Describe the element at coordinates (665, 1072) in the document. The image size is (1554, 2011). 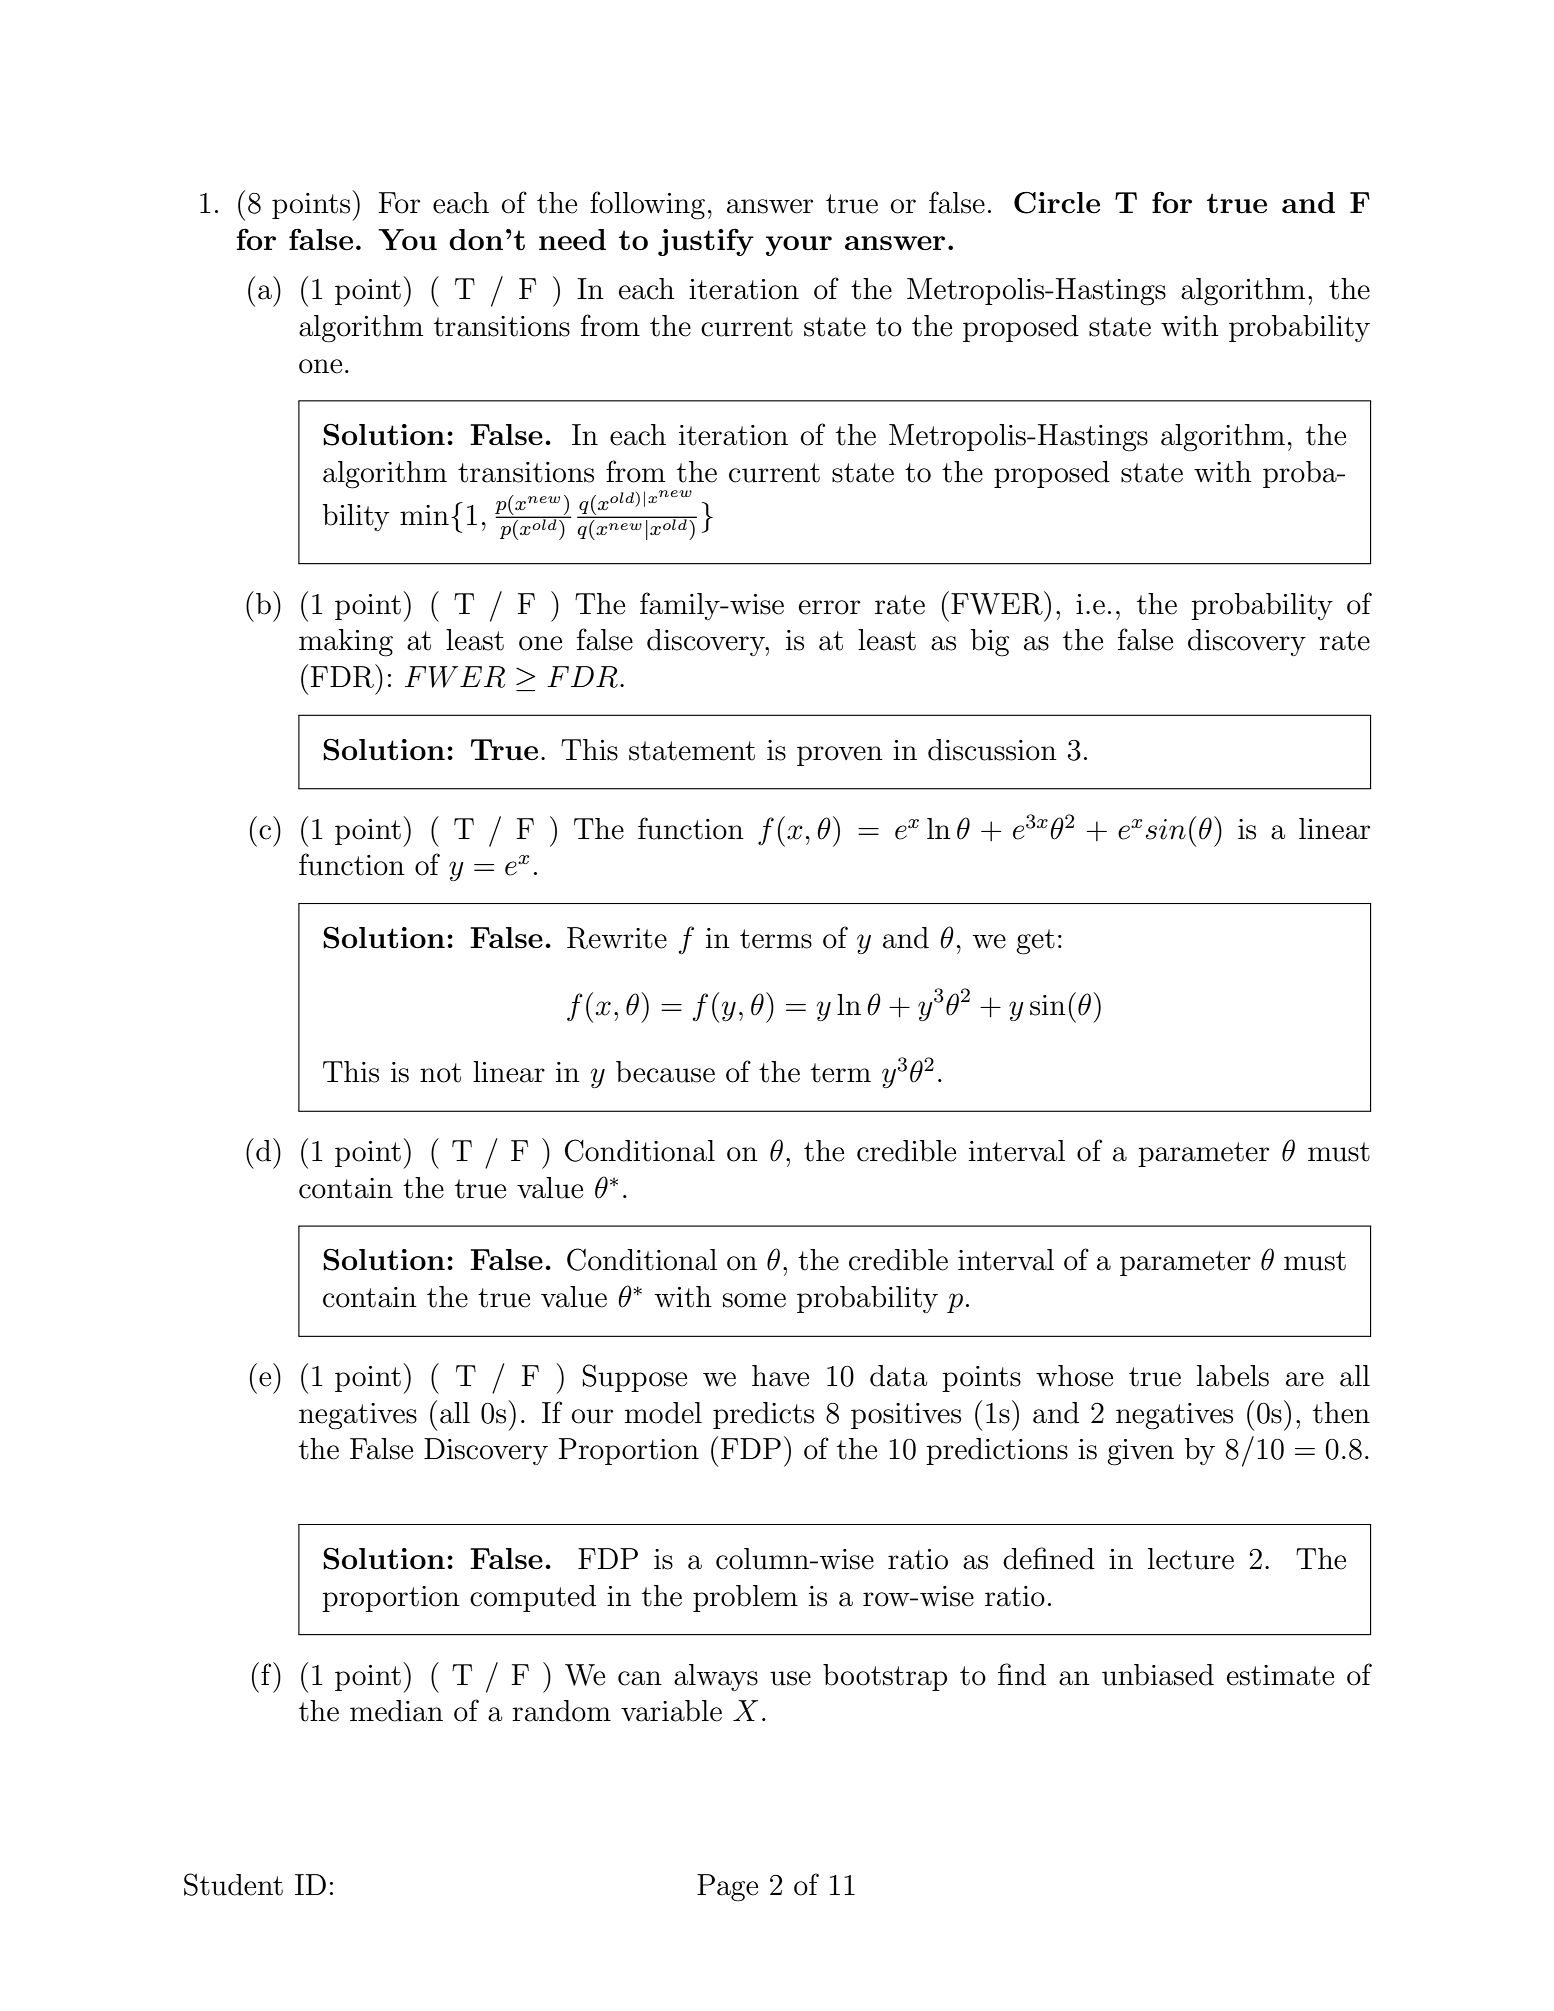
I see `because` at that location.
